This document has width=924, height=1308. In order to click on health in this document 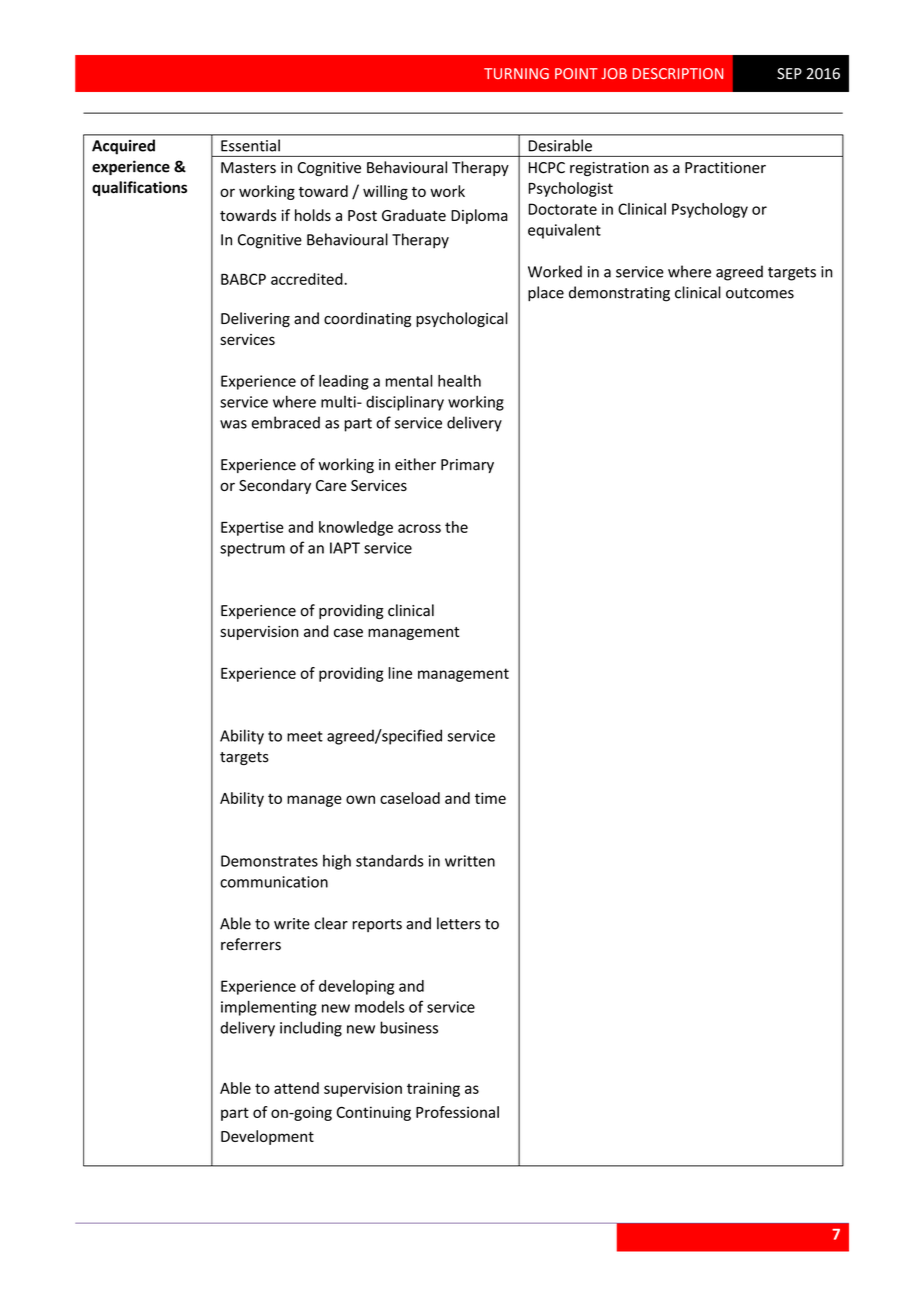, I will do `click(459, 381)`.
